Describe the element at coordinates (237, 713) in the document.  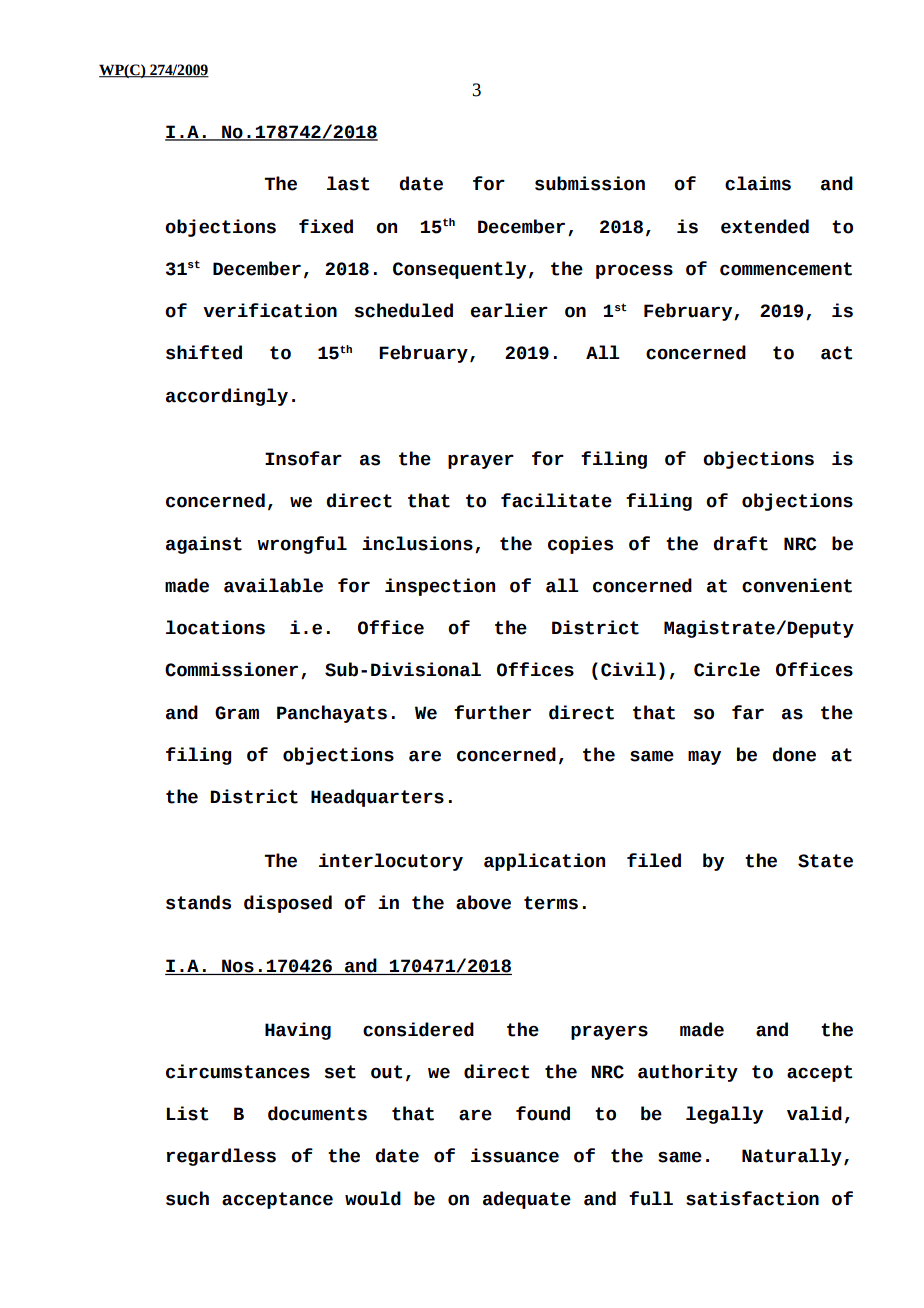
I see `Gram` at that location.
